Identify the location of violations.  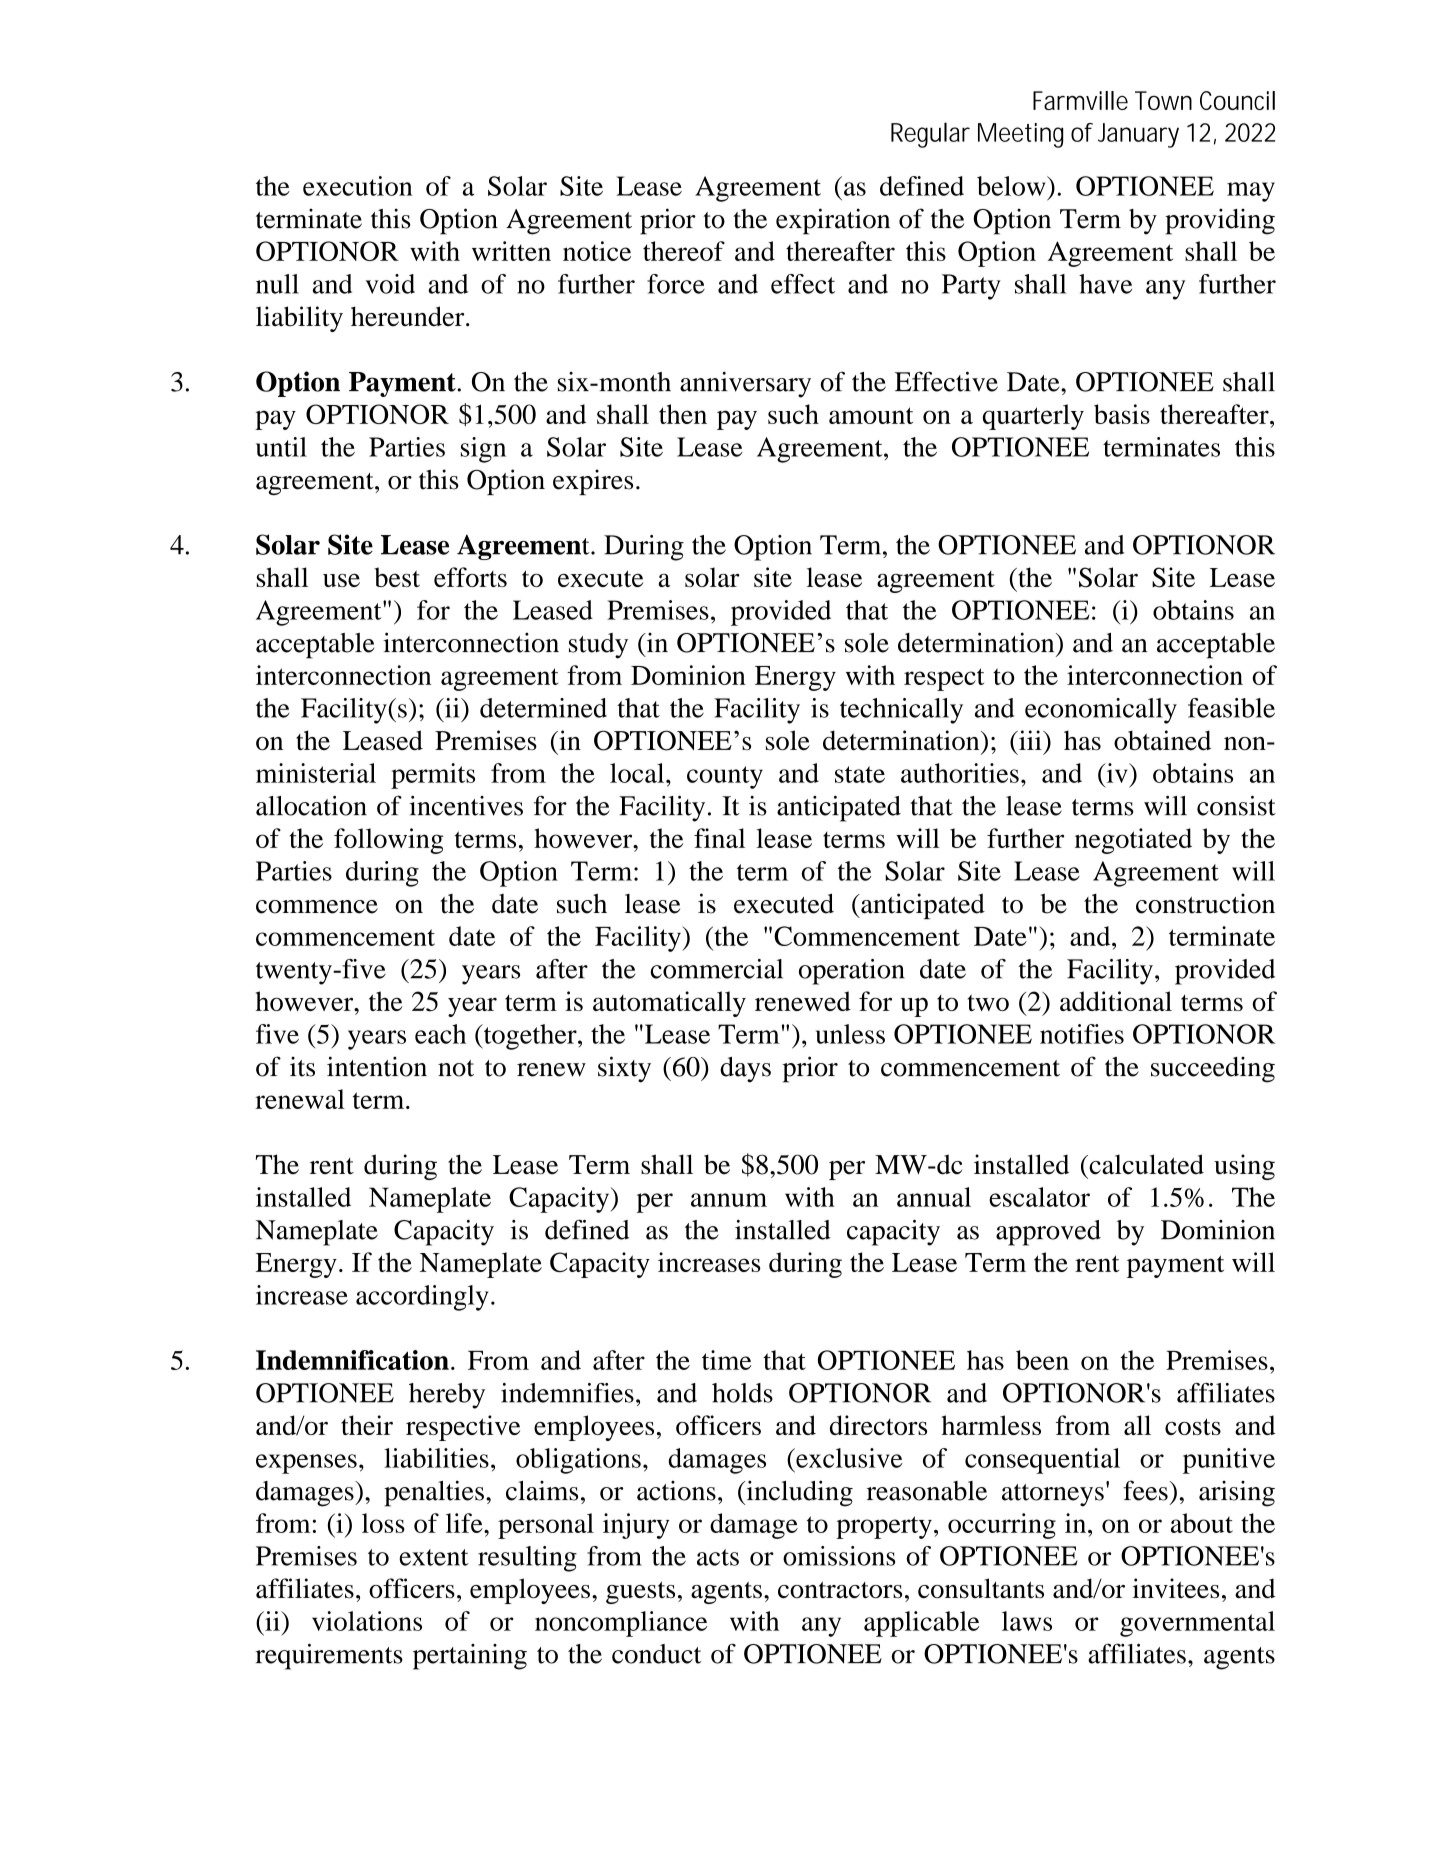
(367, 1621).
